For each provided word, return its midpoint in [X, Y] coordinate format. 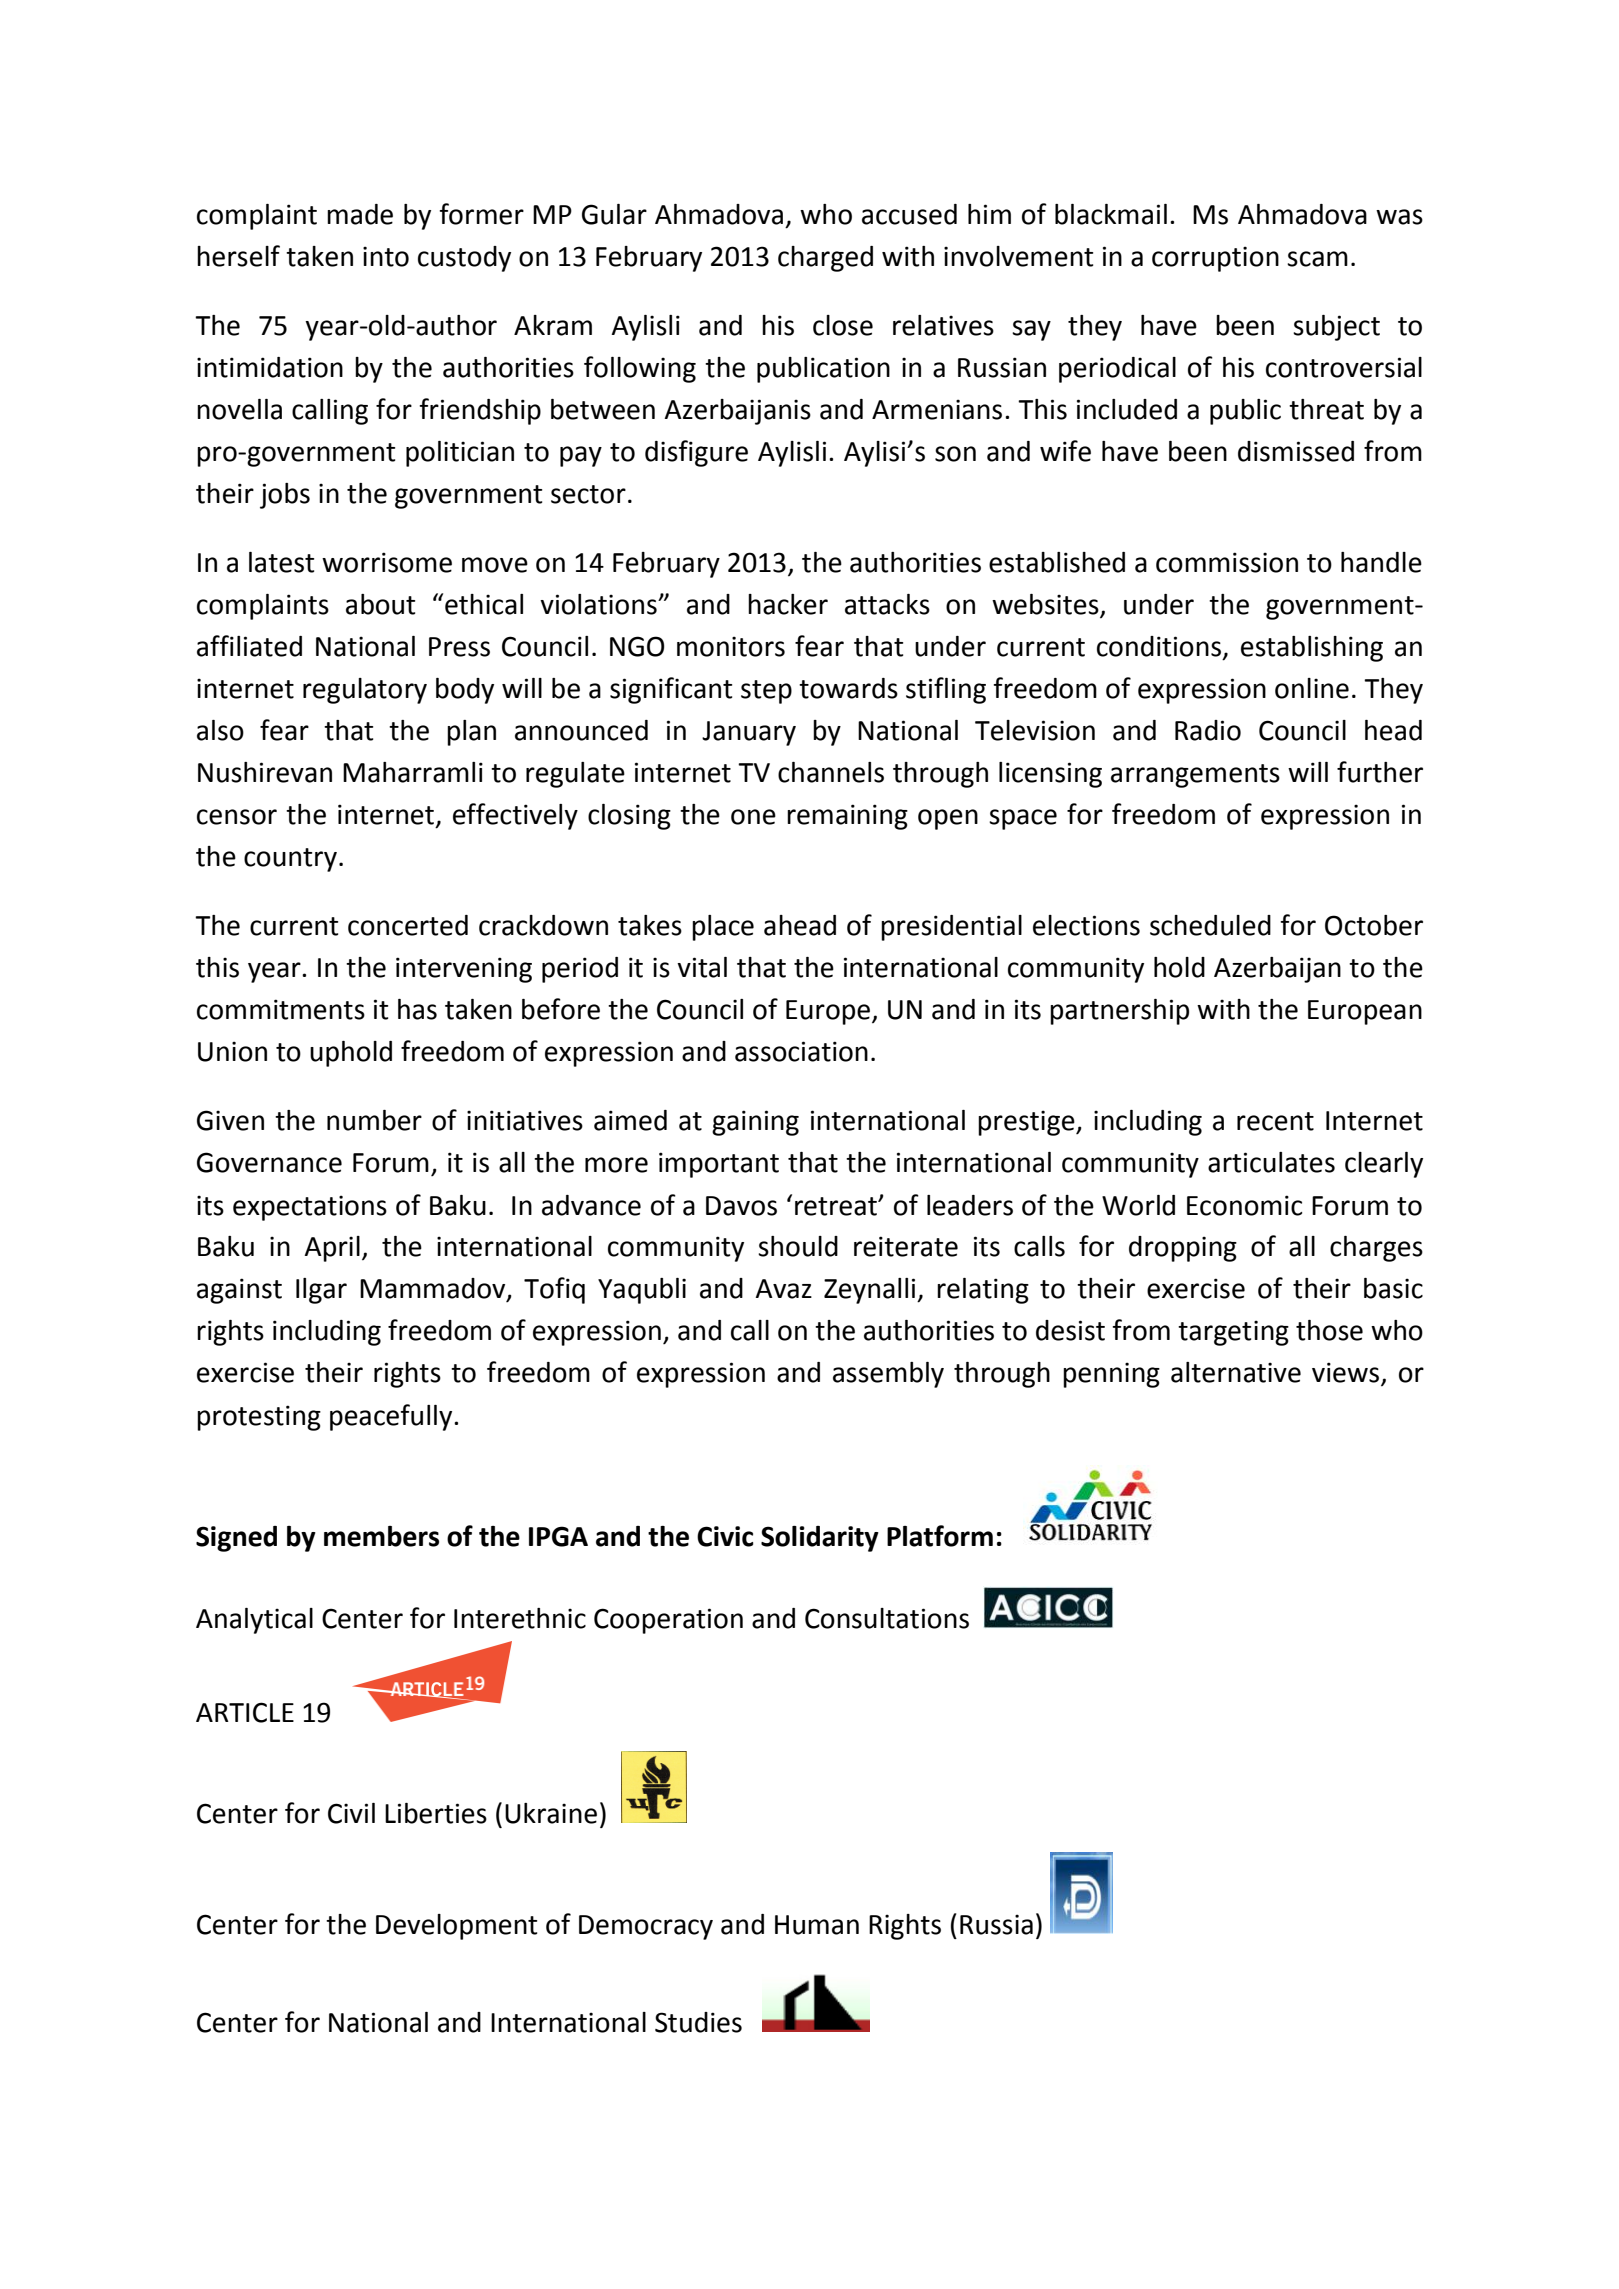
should [798, 1246]
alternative [1236, 1372]
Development [456, 1927]
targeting [1233, 1333]
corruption [1215, 259]
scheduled [1210, 925]
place [723, 928]
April [332, 1249]
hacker [788, 604]
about [380, 604]
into [386, 256]
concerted [408, 925]
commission [1227, 562]
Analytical [254, 1621]
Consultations [887, 1618]
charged [825, 259]
